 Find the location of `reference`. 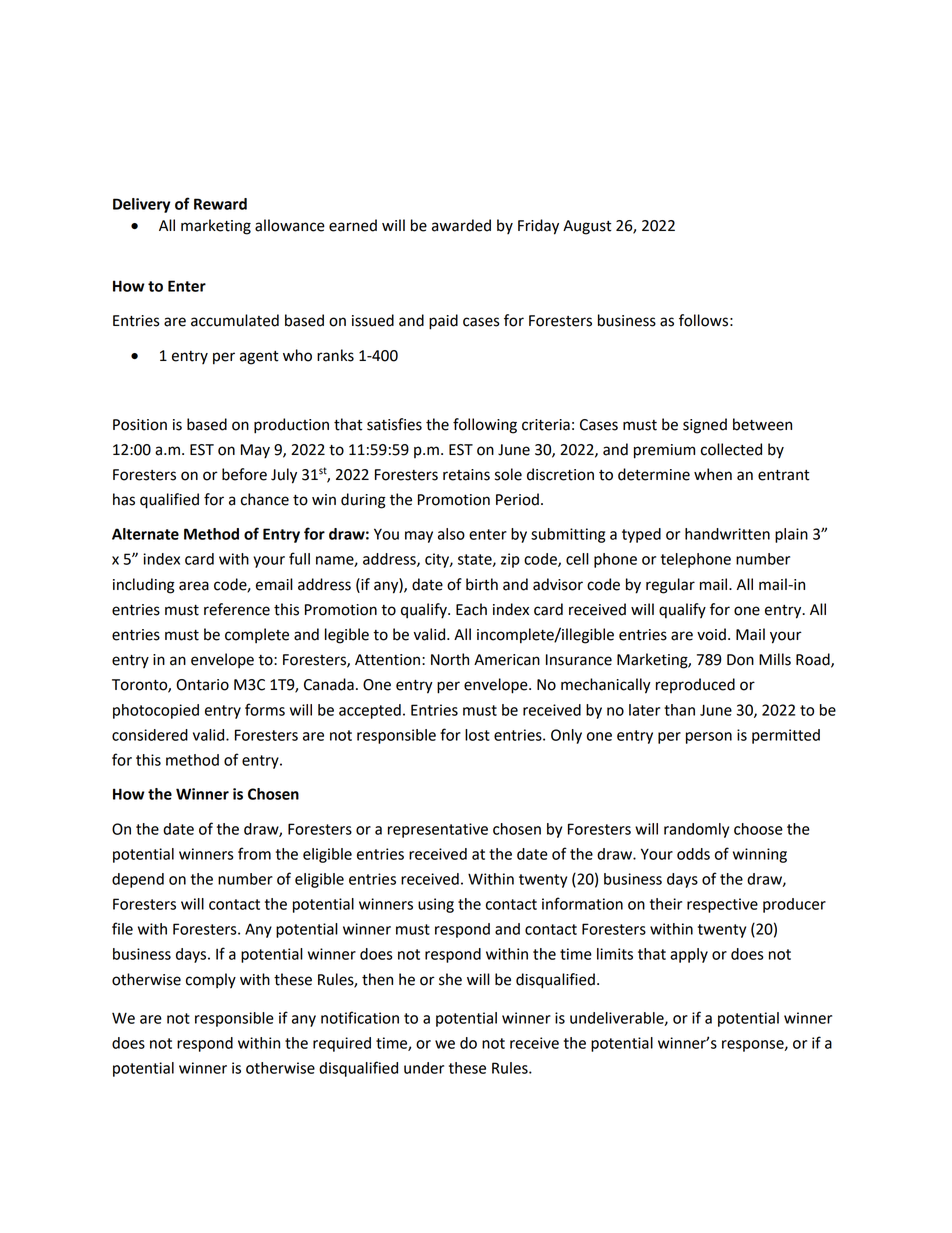

reference is located at coordinates (237, 609).
